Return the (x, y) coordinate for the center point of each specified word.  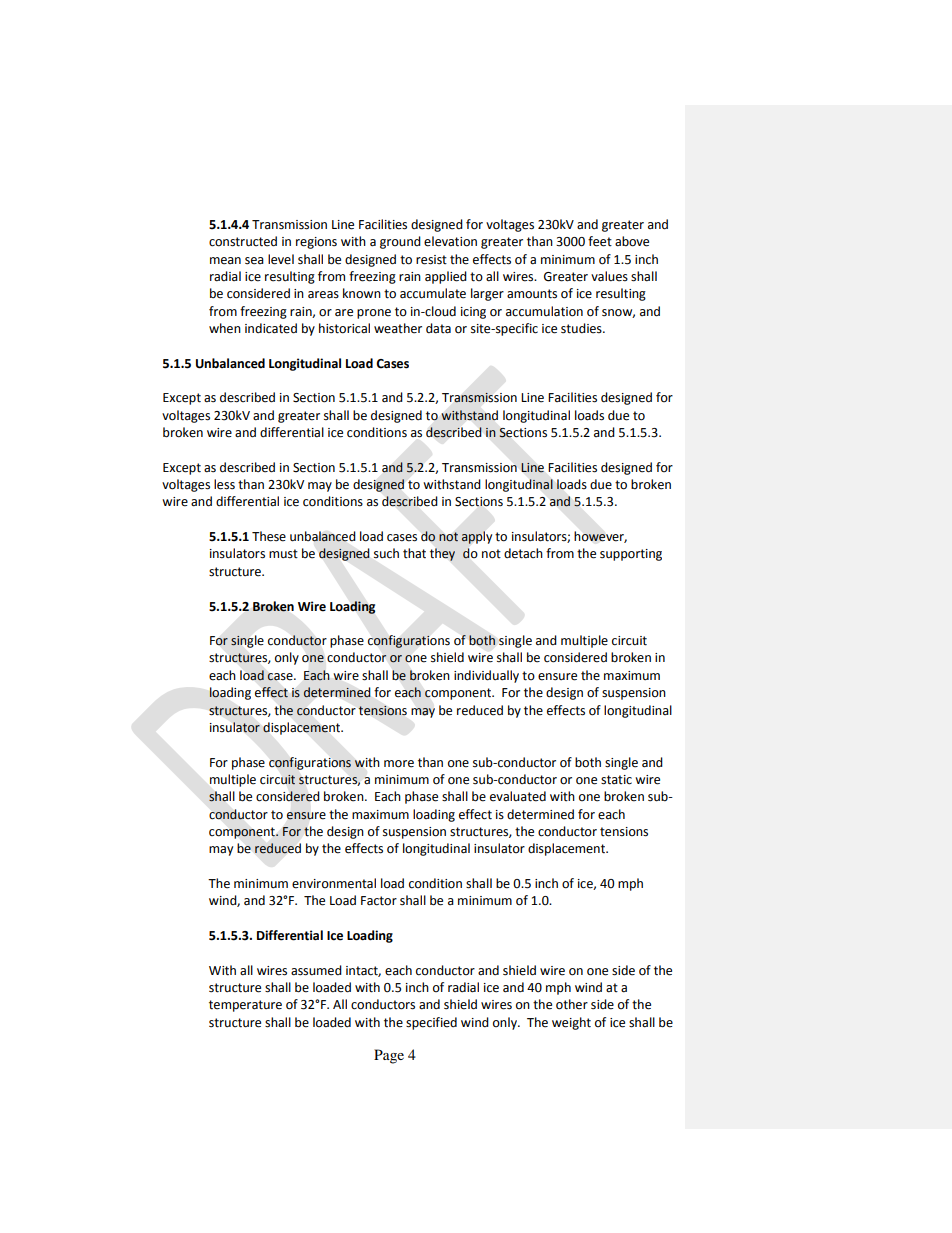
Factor (379, 901)
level (281, 259)
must (283, 554)
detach (523, 553)
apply (477, 537)
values (609, 276)
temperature (245, 1006)
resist (431, 260)
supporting (631, 555)
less (224, 484)
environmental (334, 883)
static (616, 780)
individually (486, 676)
